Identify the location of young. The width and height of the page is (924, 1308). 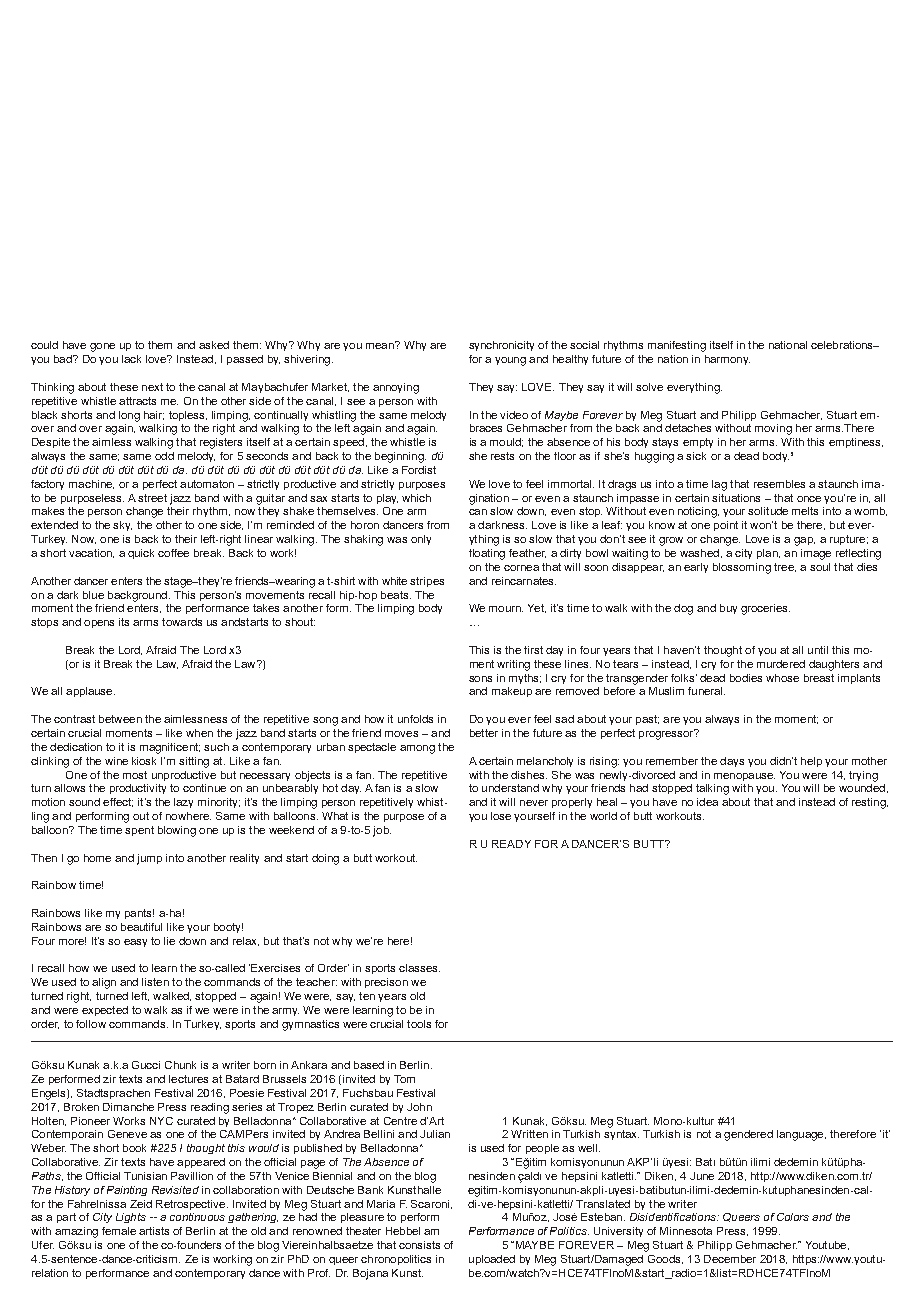
(510, 361).
